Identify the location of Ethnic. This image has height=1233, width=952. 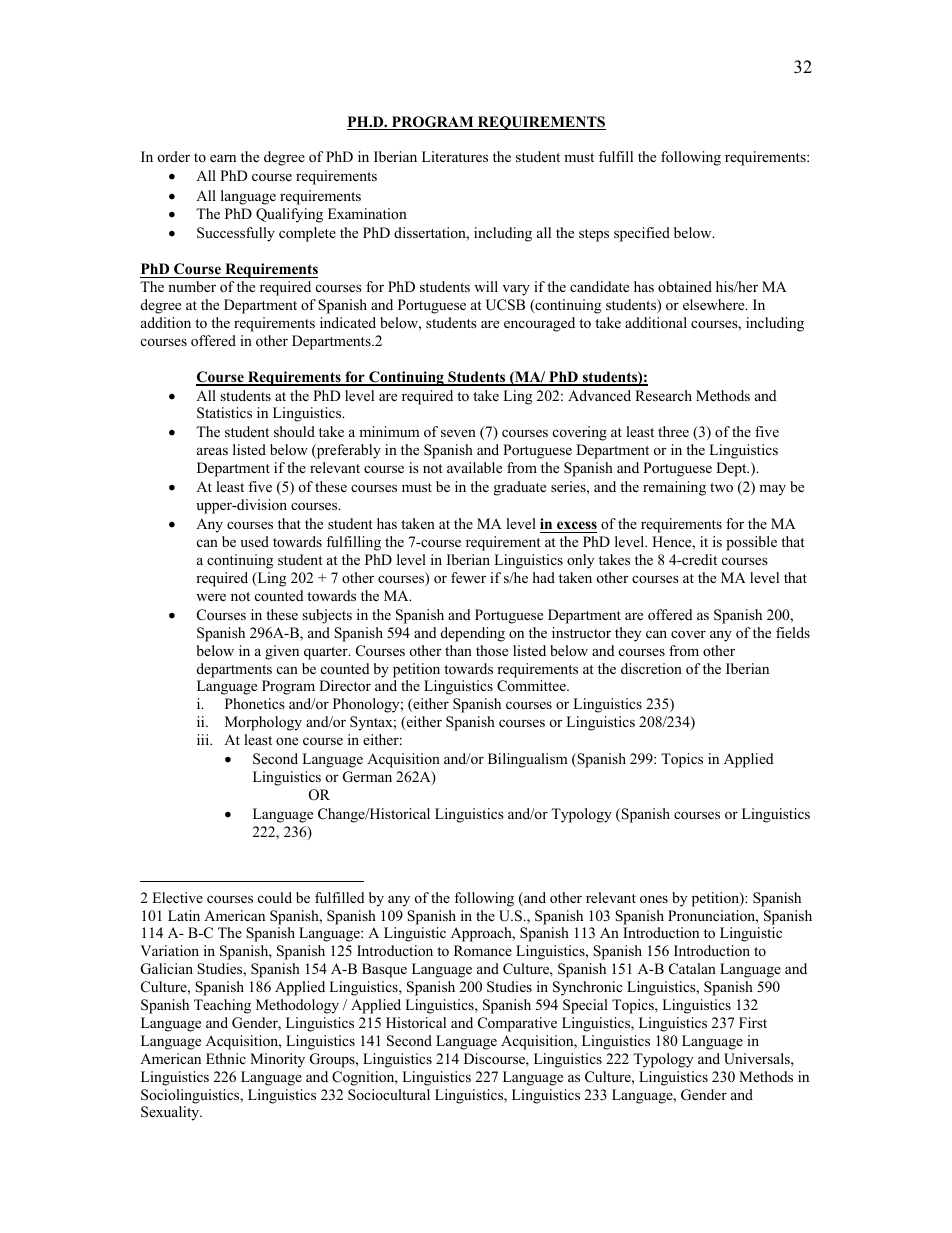
(226, 1058).
